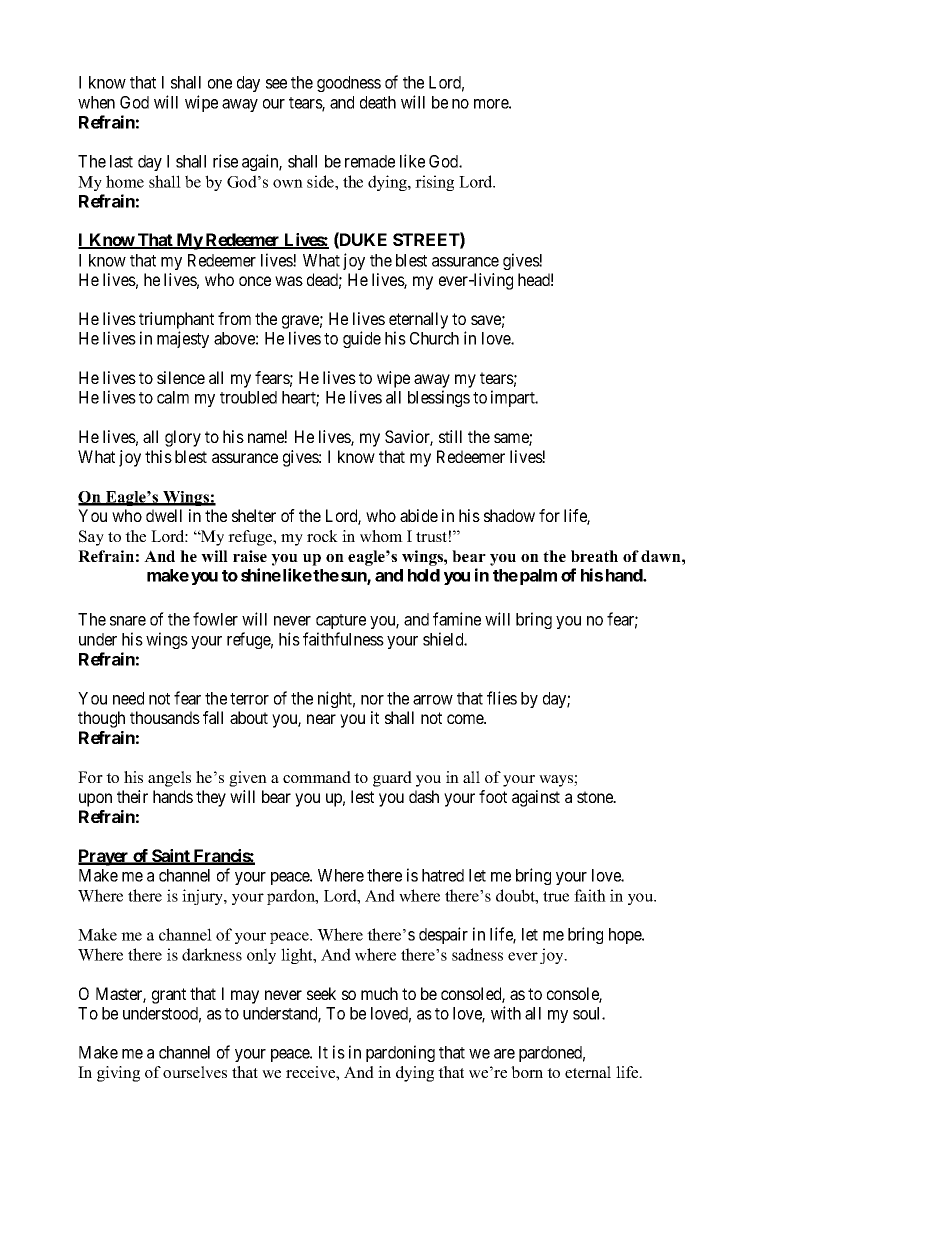  What do you see at coordinates (378, 102) in the screenshot?
I see `death` at bounding box center [378, 102].
